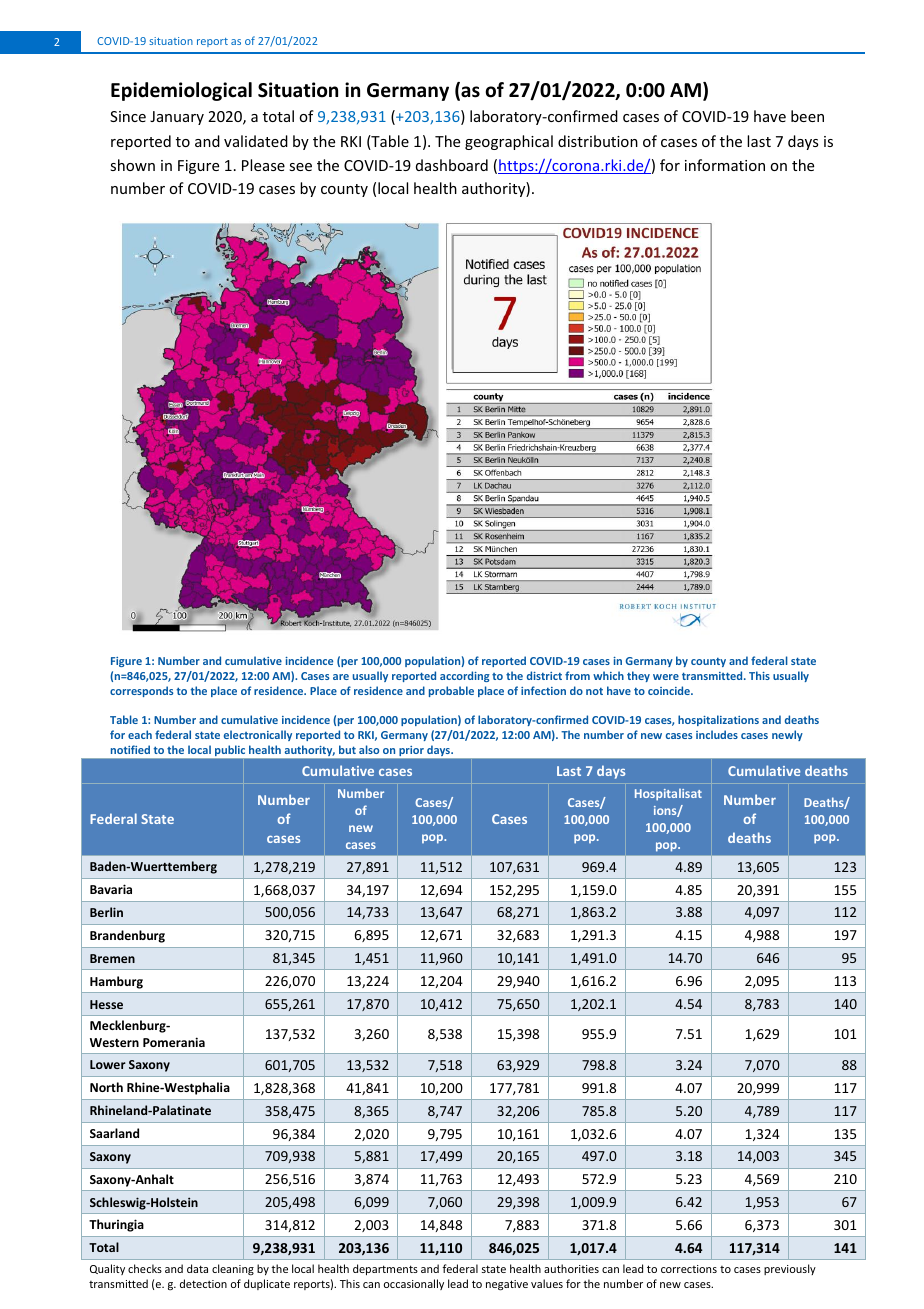 This document has width=924, height=1309. I want to click on data, so click(197, 1268).
